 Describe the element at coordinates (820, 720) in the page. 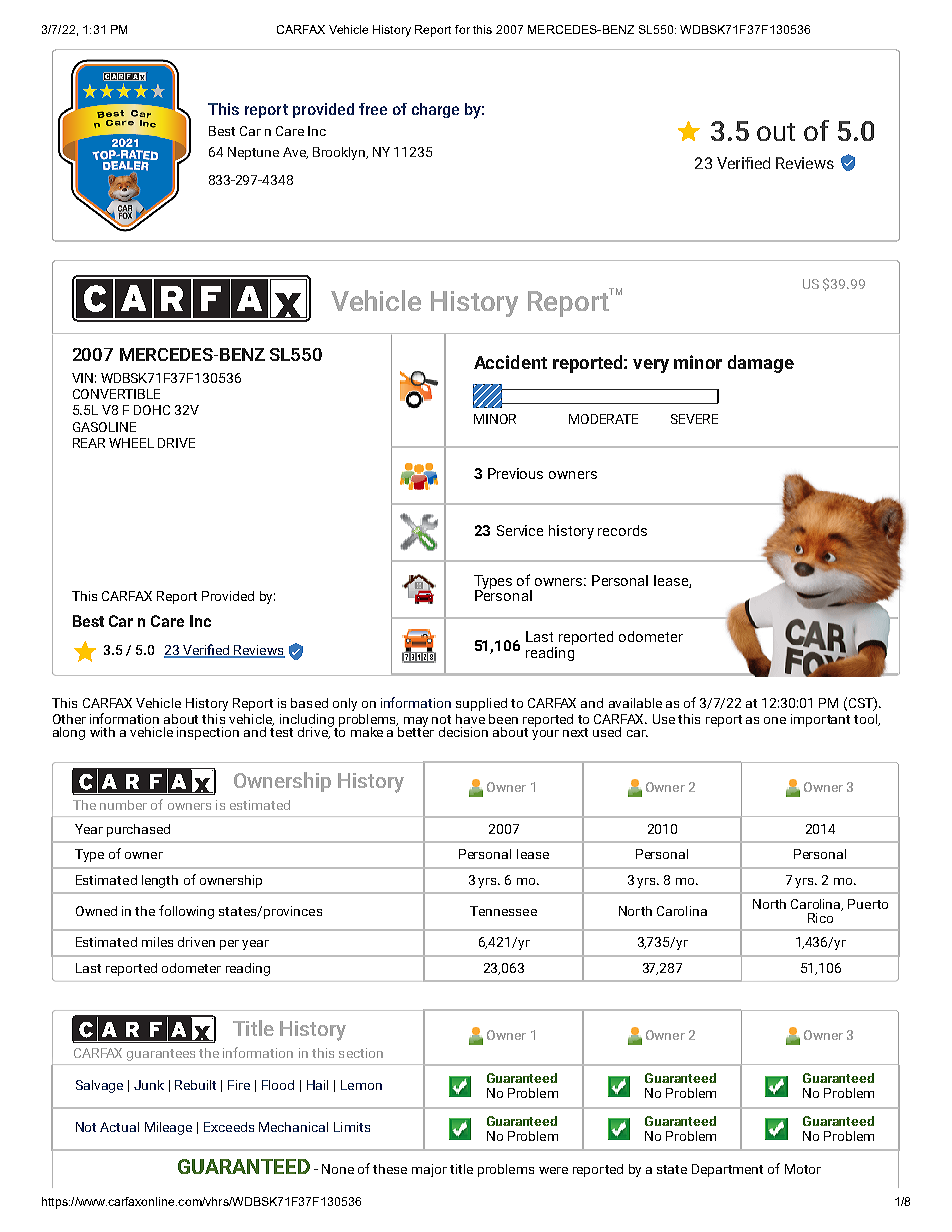

I see `important` at that location.
